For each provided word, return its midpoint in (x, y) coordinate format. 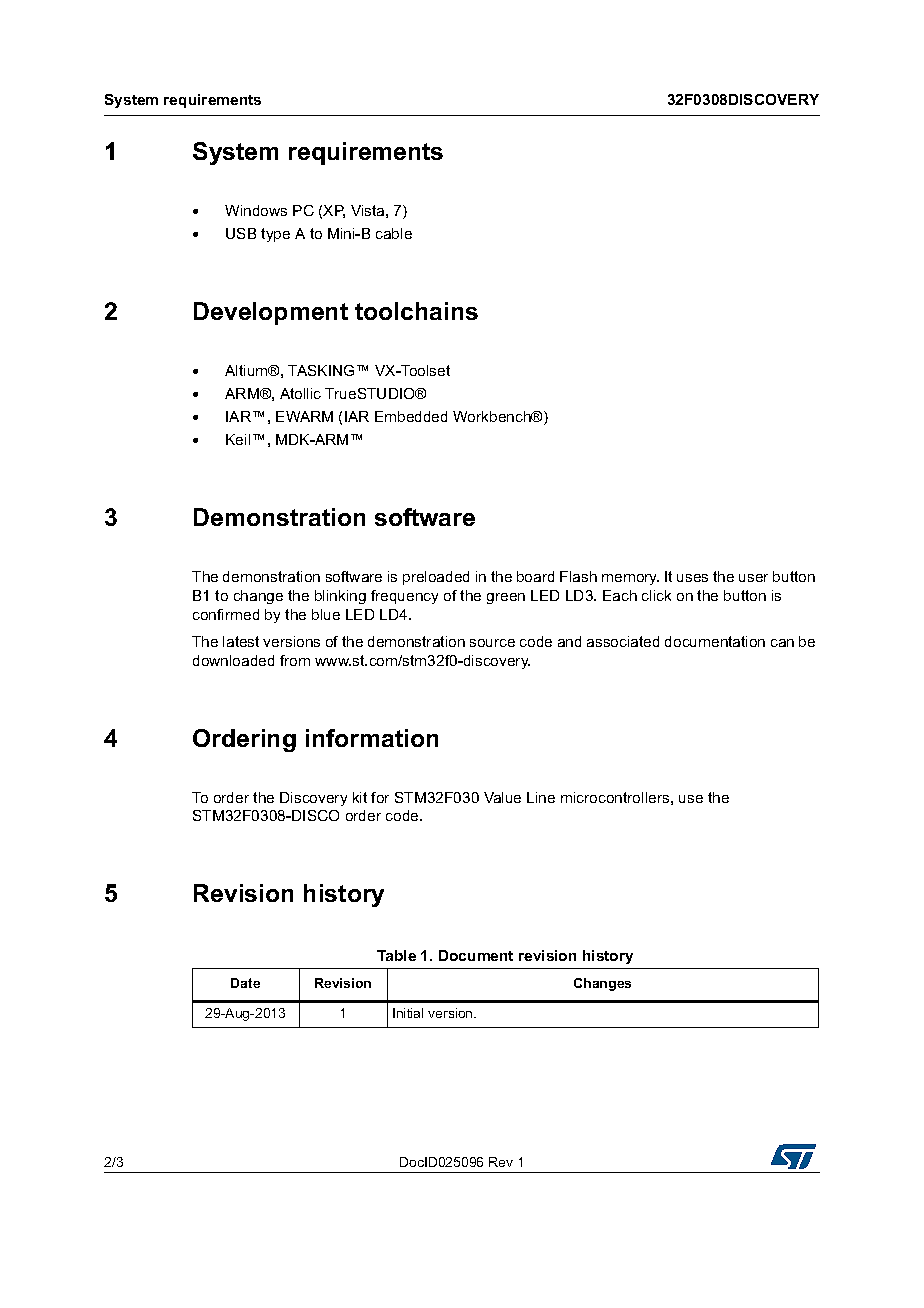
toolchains (416, 311)
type (275, 235)
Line (541, 797)
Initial (408, 1013)
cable (394, 233)
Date (245, 983)
